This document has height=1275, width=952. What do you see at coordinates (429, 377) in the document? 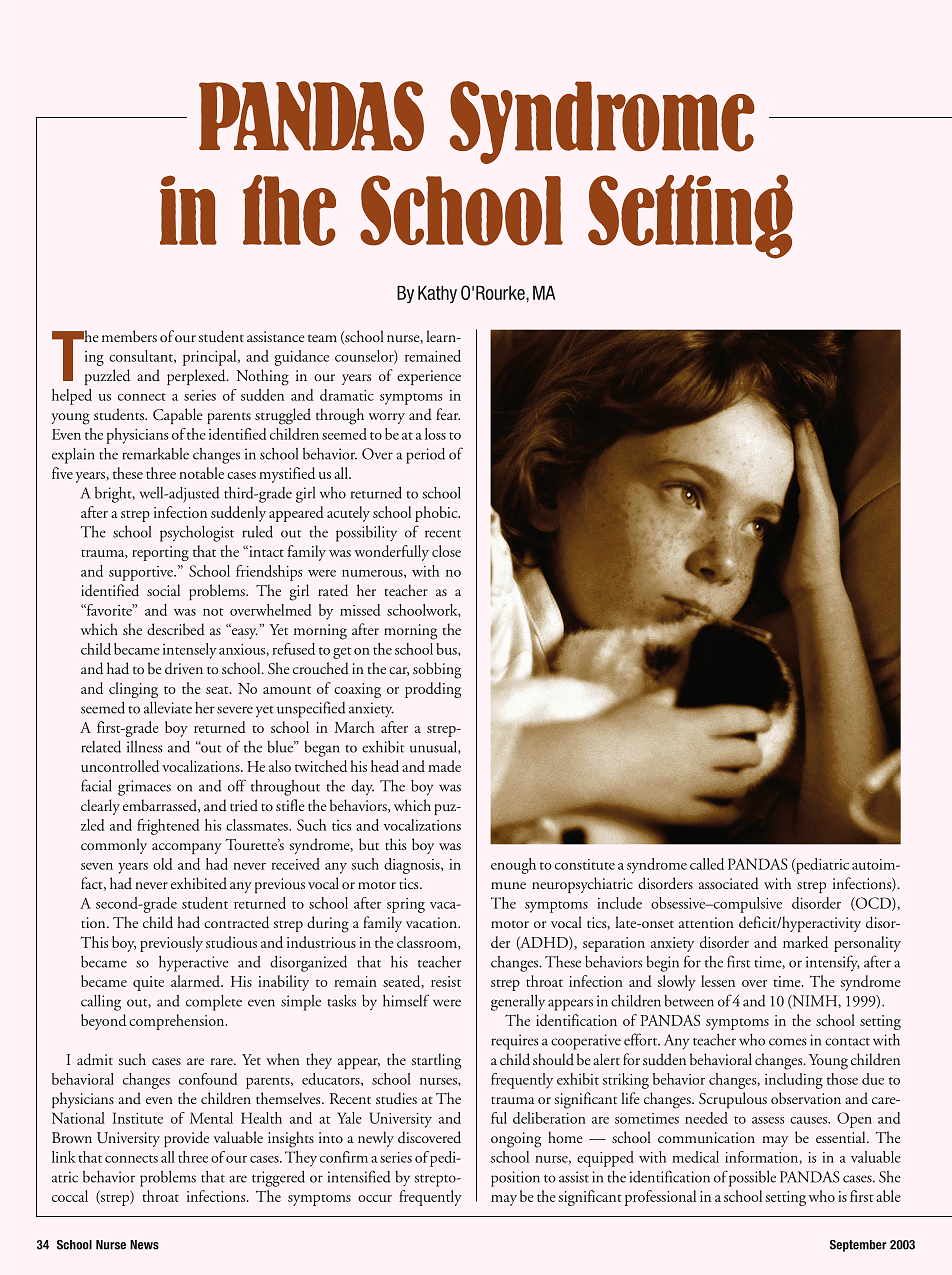
I see `experience` at bounding box center [429, 377].
